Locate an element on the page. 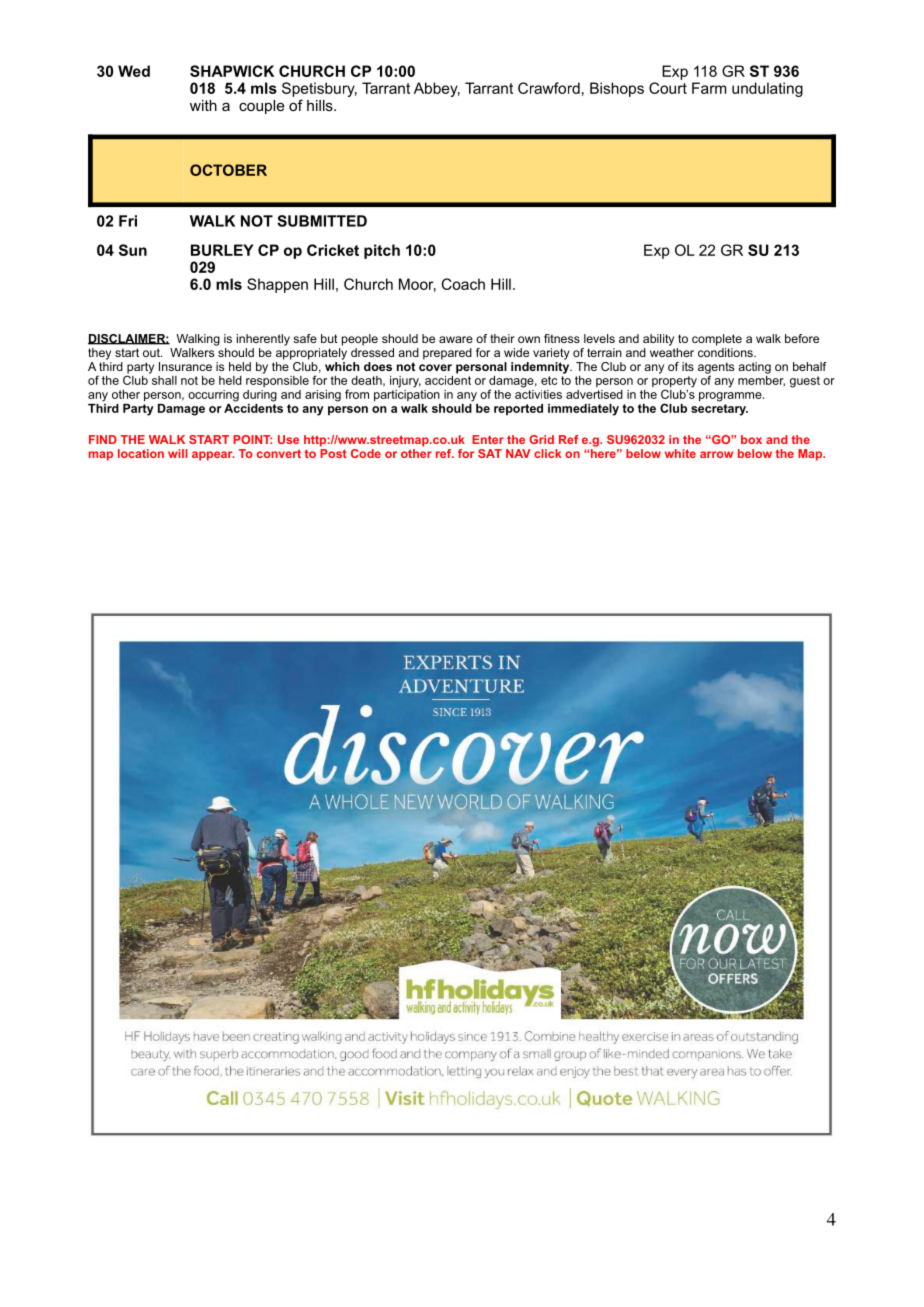 The width and height of the document is (924, 1307). will is located at coordinates (178, 453).
